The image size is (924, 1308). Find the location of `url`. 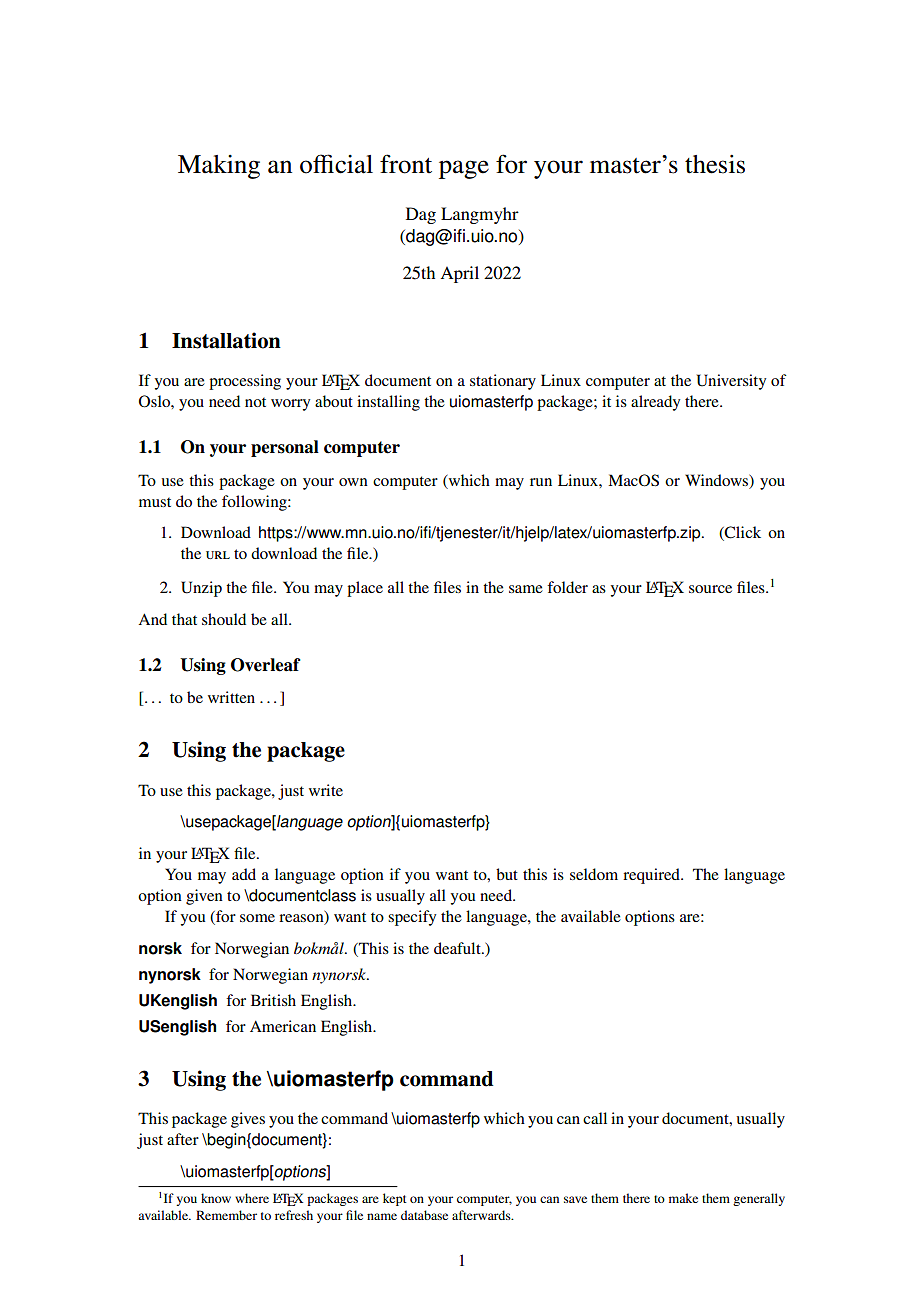

url is located at coordinates (218, 555).
